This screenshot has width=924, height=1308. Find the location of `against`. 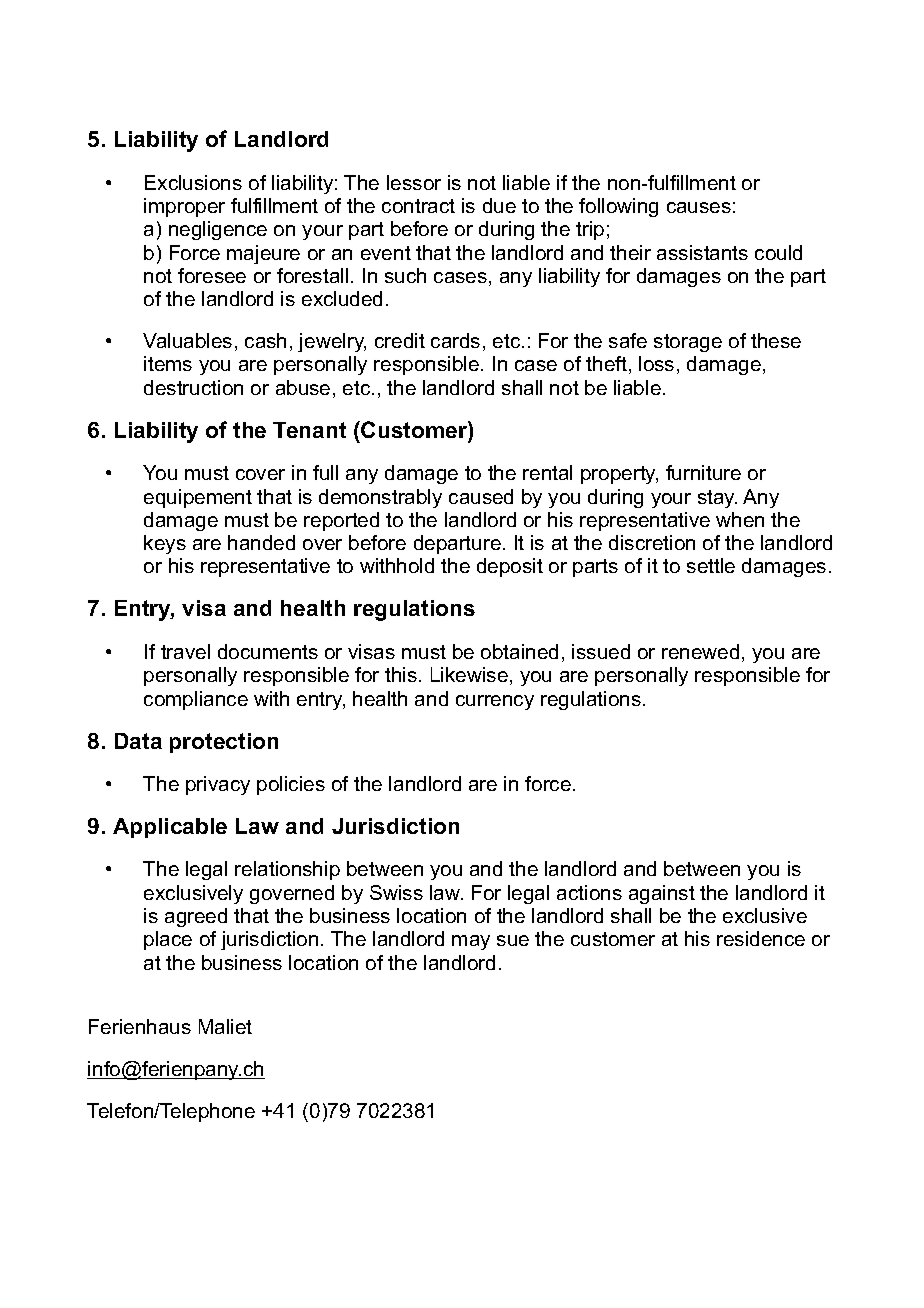

against is located at coordinates (662, 894).
